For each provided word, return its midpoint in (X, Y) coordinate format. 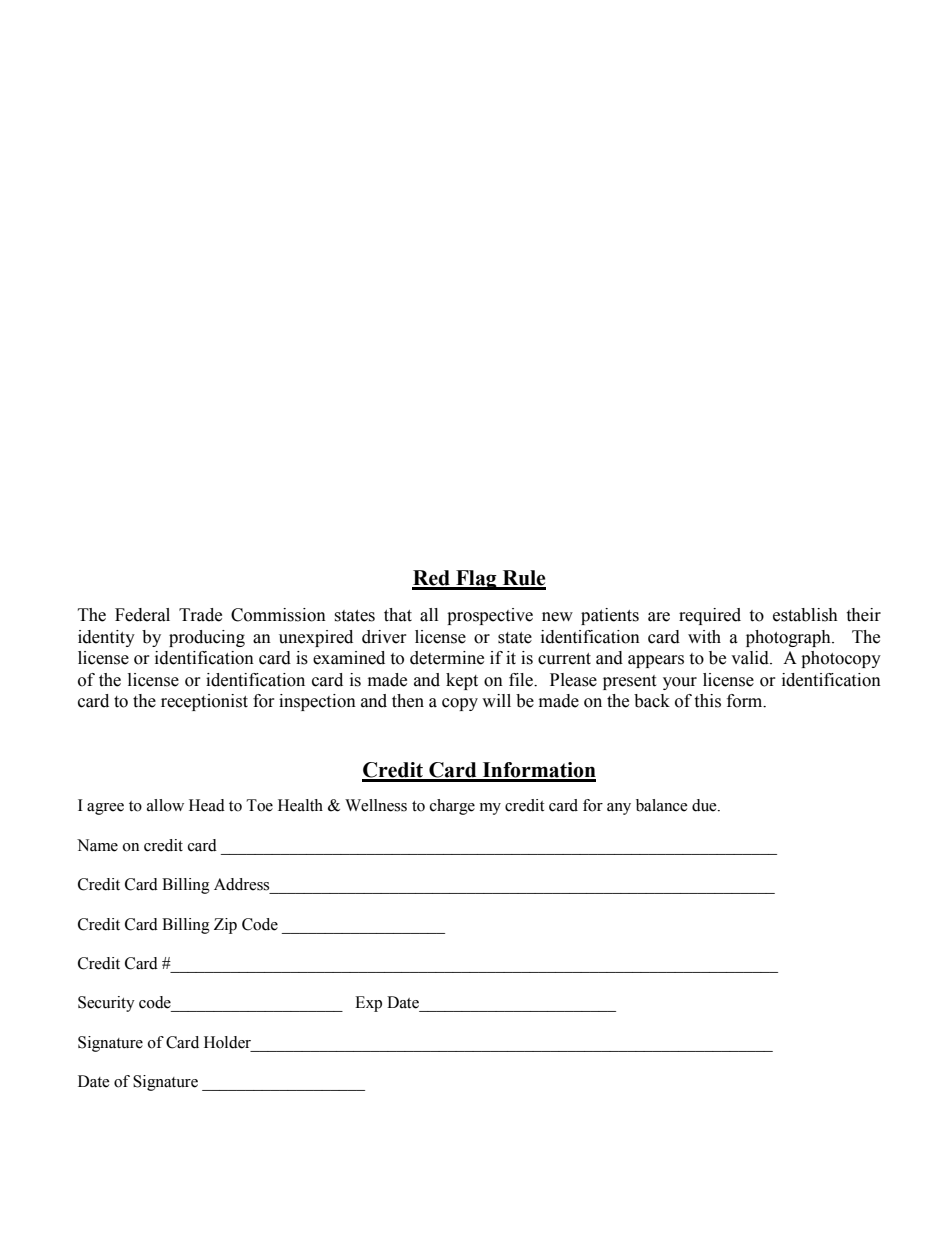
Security (106, 1004)
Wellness (376, 805)
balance (662, 805)
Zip (225, 926)
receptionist (204, 702)
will (496, 700)
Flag (476, 580)
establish (805, 615)
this (707, 701)
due (705, 805)
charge (452, 807)
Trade (200, 615)
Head (207, 805)
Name (97, 845)
